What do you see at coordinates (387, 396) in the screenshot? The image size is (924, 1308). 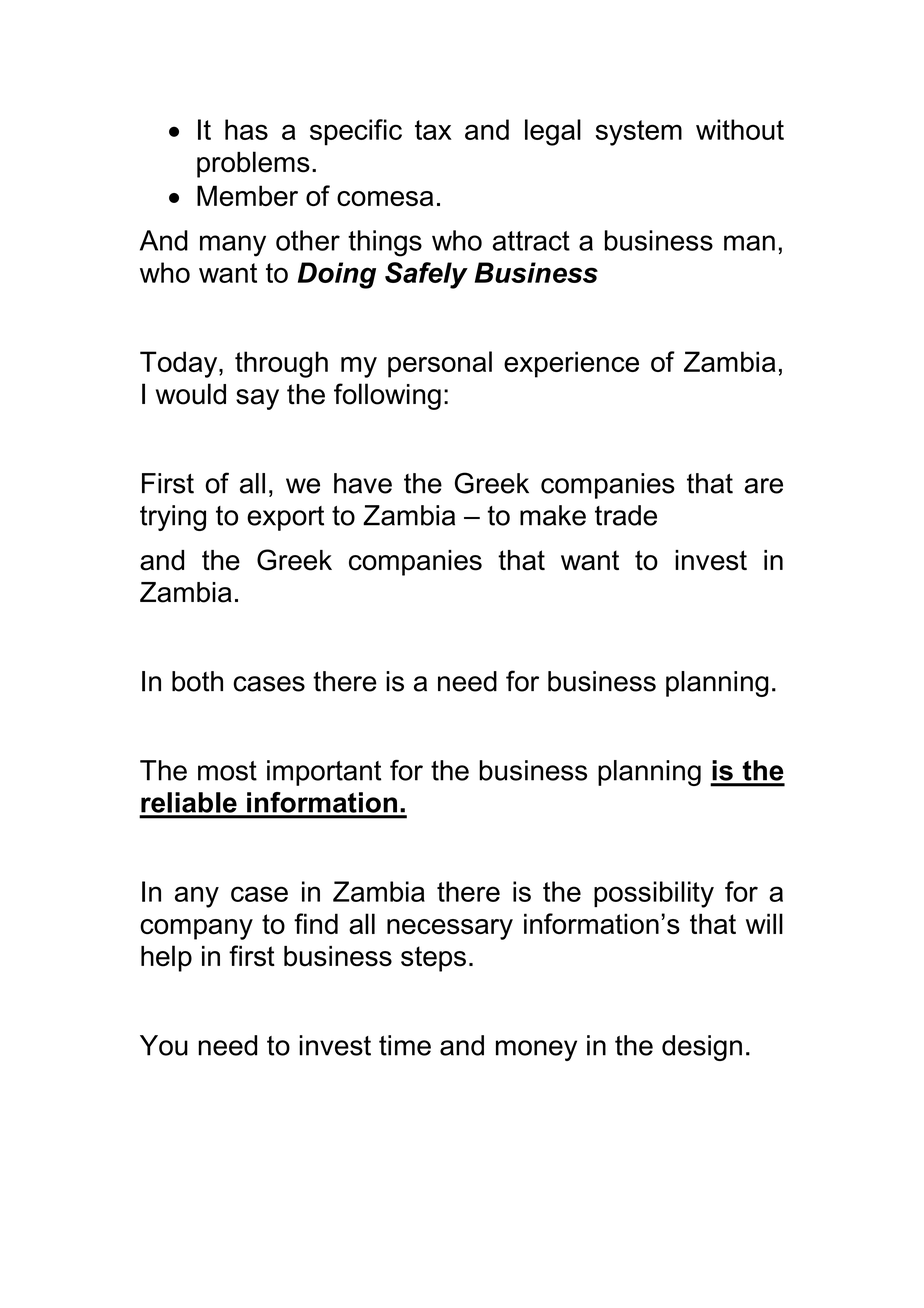 I see `following` at bounding box center [387, 396].
